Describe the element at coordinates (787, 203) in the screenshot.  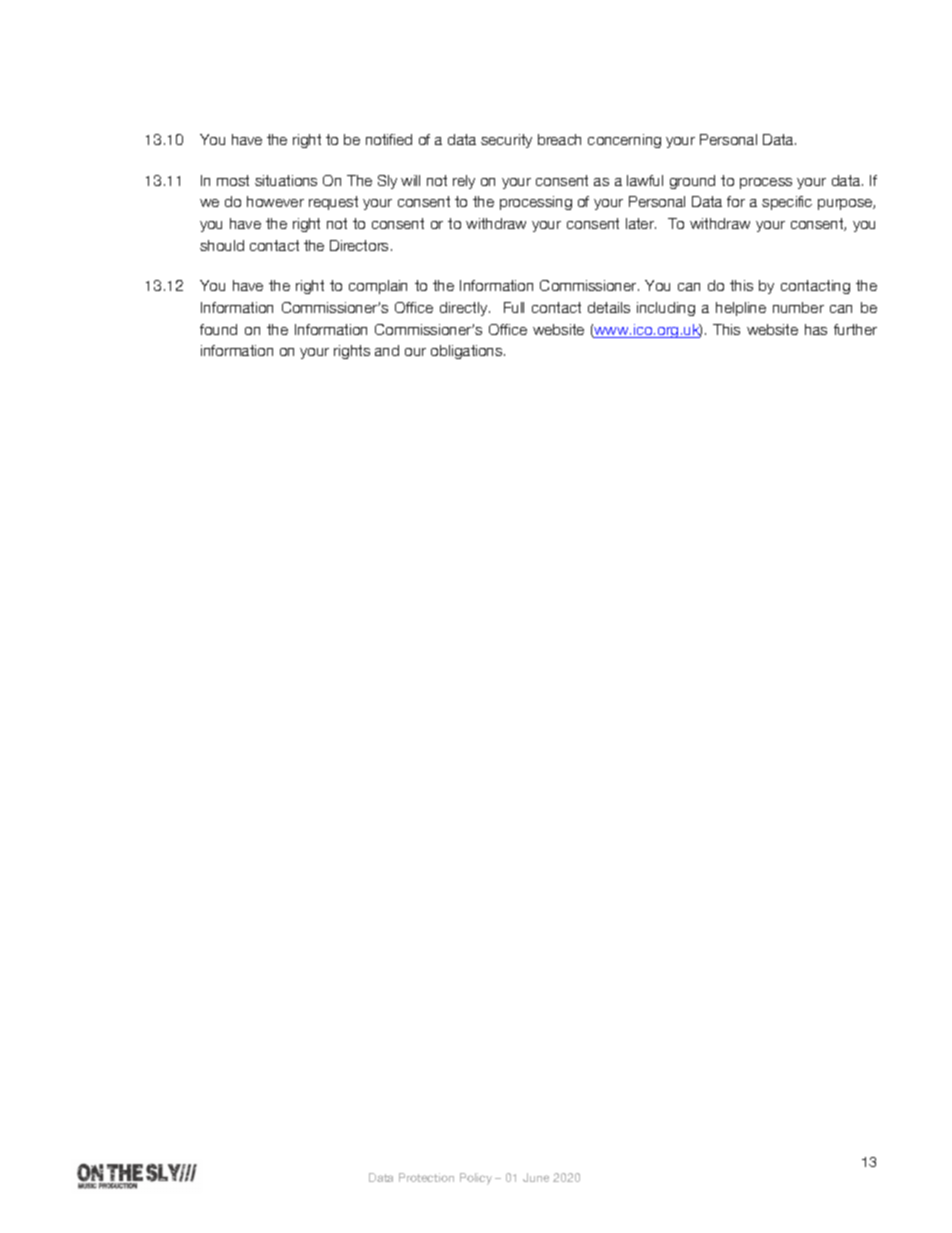
I see `specific` at that location.
